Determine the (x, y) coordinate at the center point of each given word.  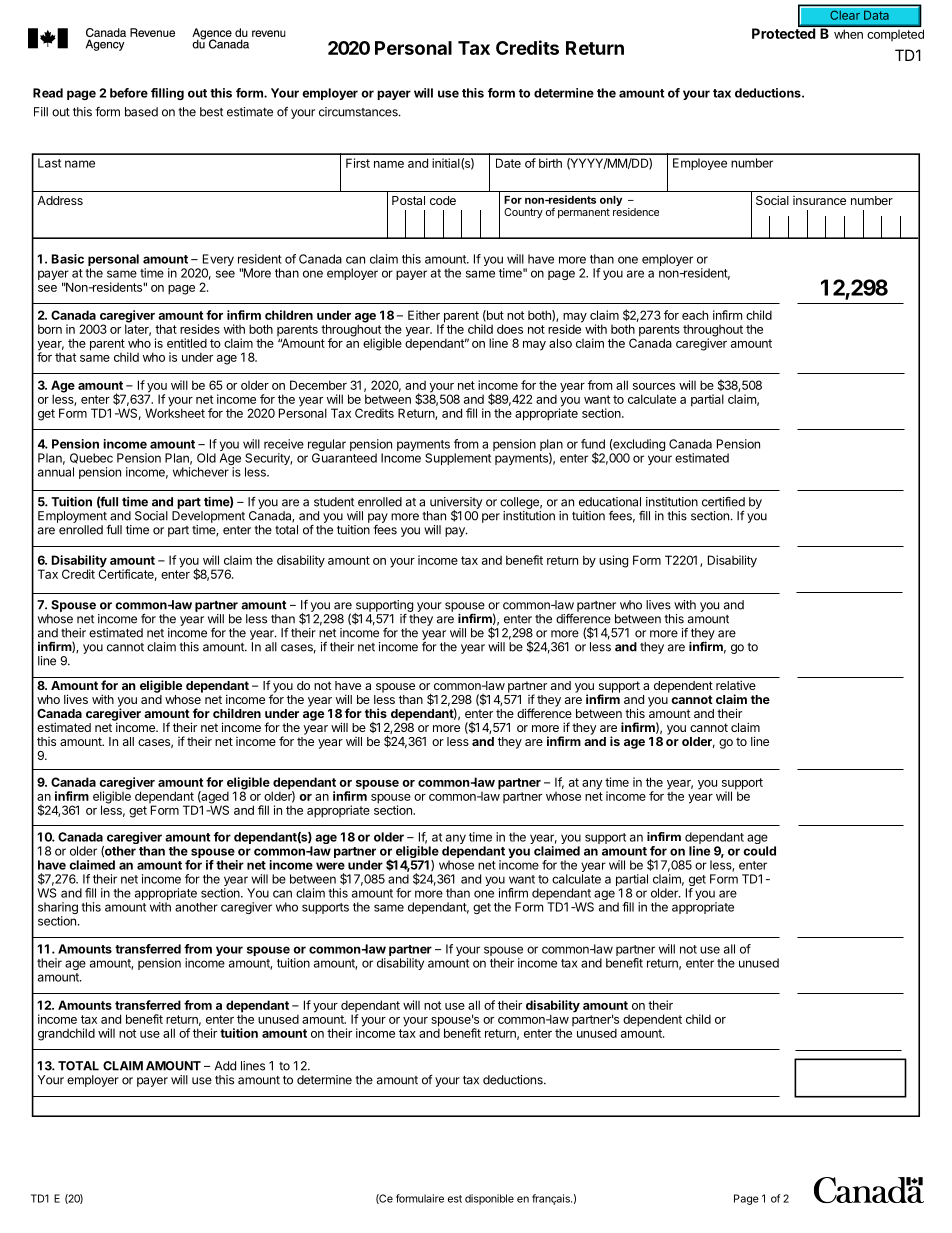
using (613, 561)
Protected (785, 32)
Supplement (458, 459)
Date (508, 163)
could (759, 851)
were (330, 866)
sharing (58, 909)
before (129, 93)
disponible (489, 1199)
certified (723, 502)
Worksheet (175, 412)
